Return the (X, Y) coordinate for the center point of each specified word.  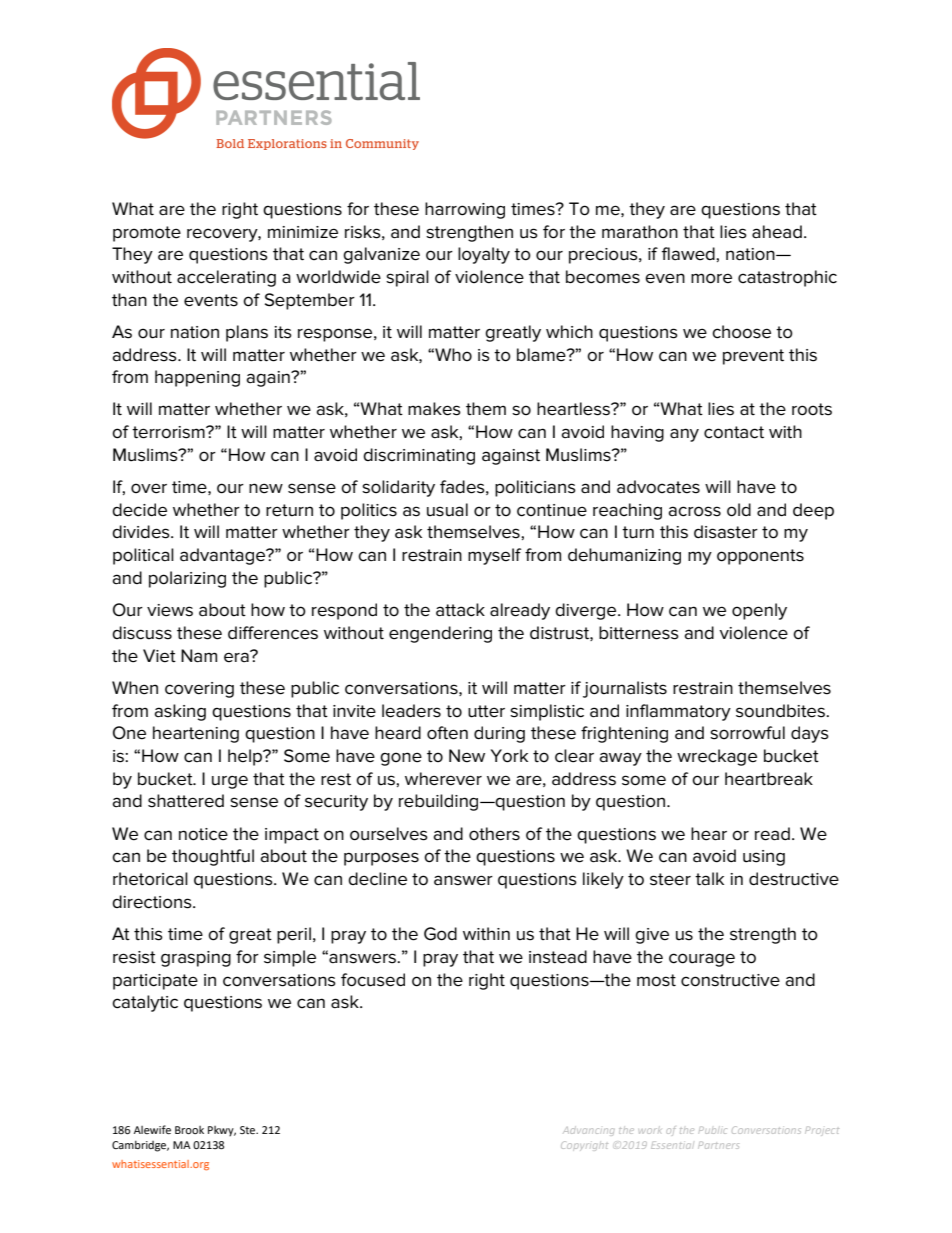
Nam (199, 656)
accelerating (226, 278)
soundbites (781, 711)
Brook (189, 1130)
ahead (777, 232)
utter (486, 711)
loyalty (484, 255)
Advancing (588, 1131)
